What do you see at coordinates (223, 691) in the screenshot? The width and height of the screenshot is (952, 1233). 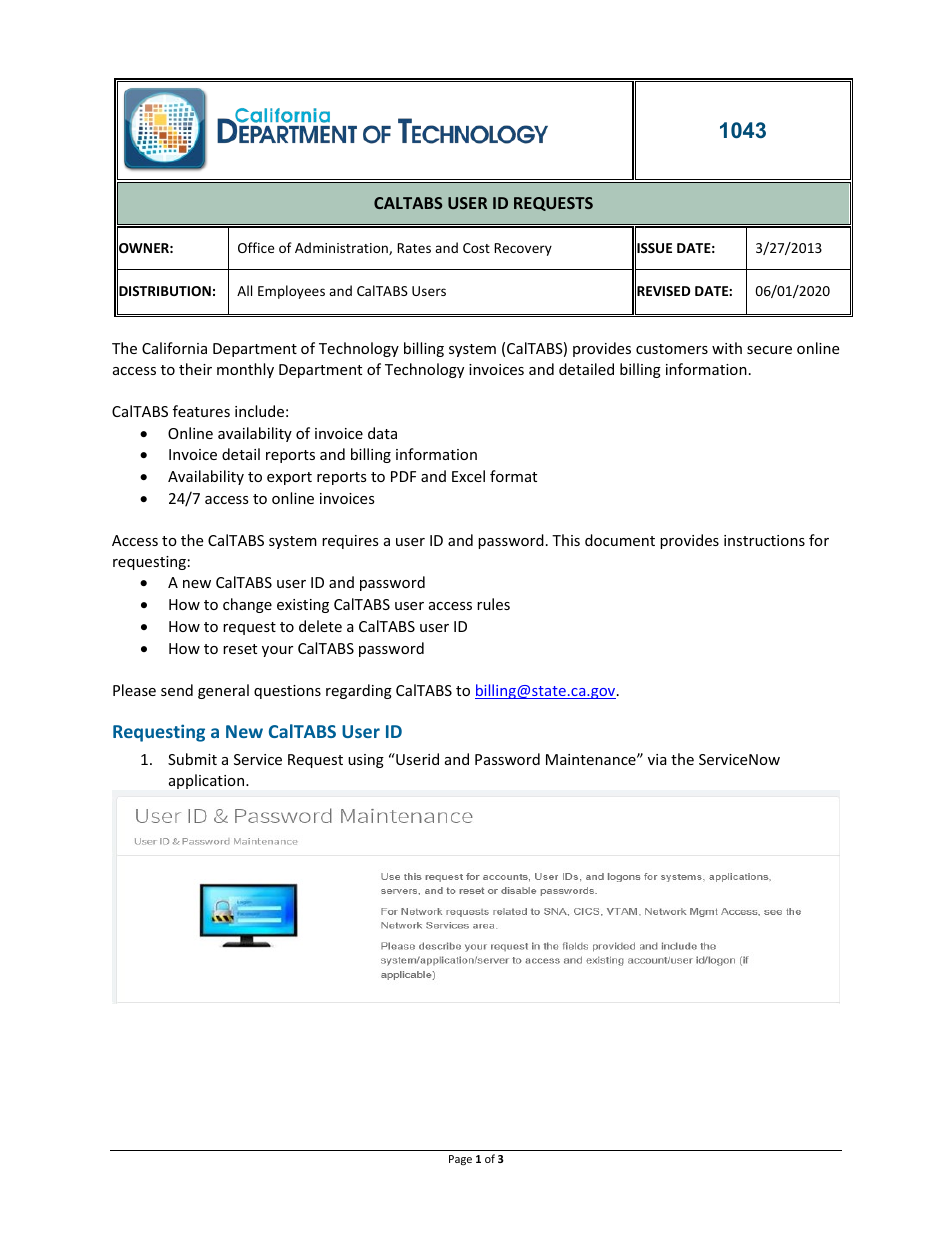 I see `general` at bounding box center [223, 691].
